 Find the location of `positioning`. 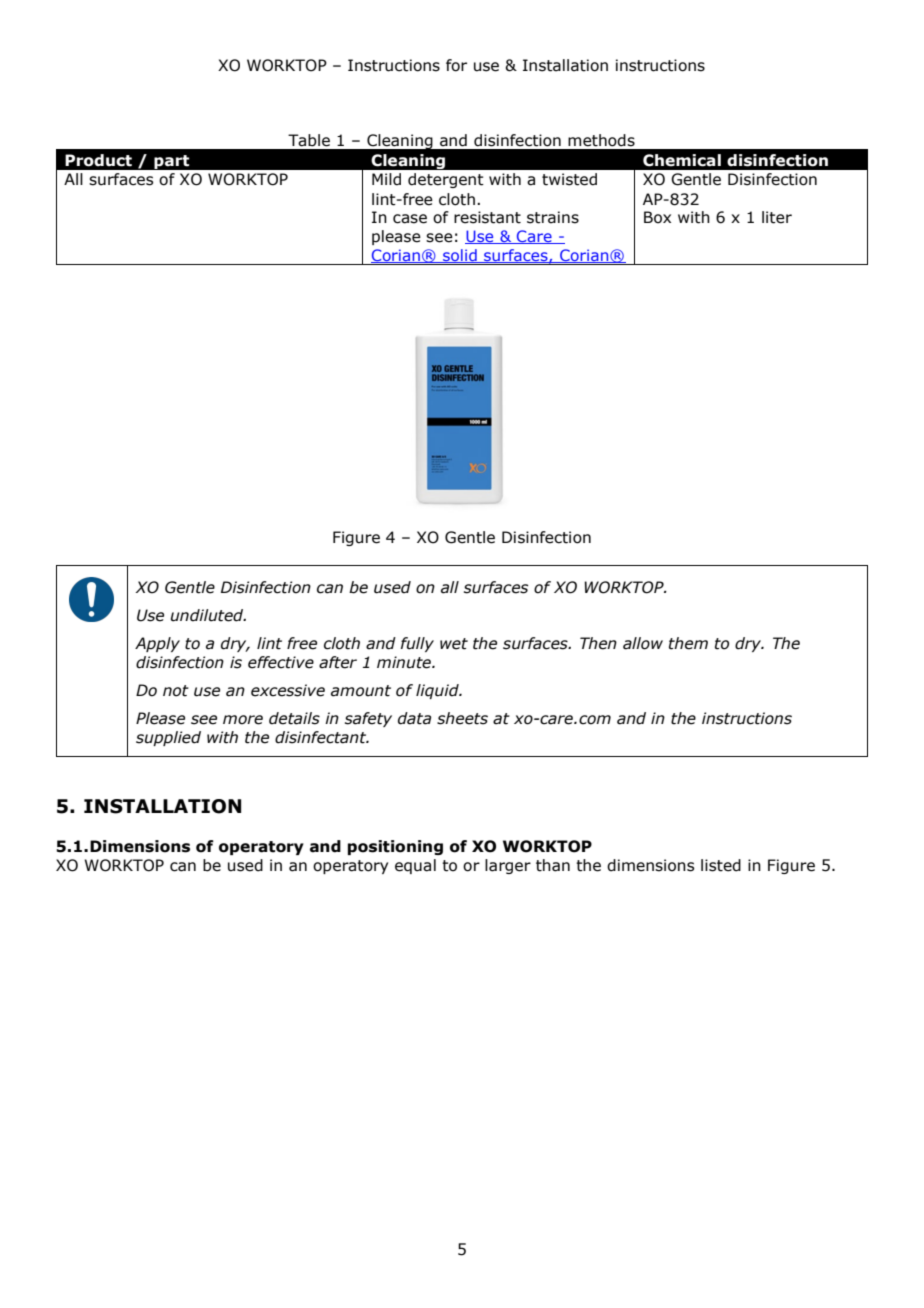

positioning is located at coordinates (395, 847).
